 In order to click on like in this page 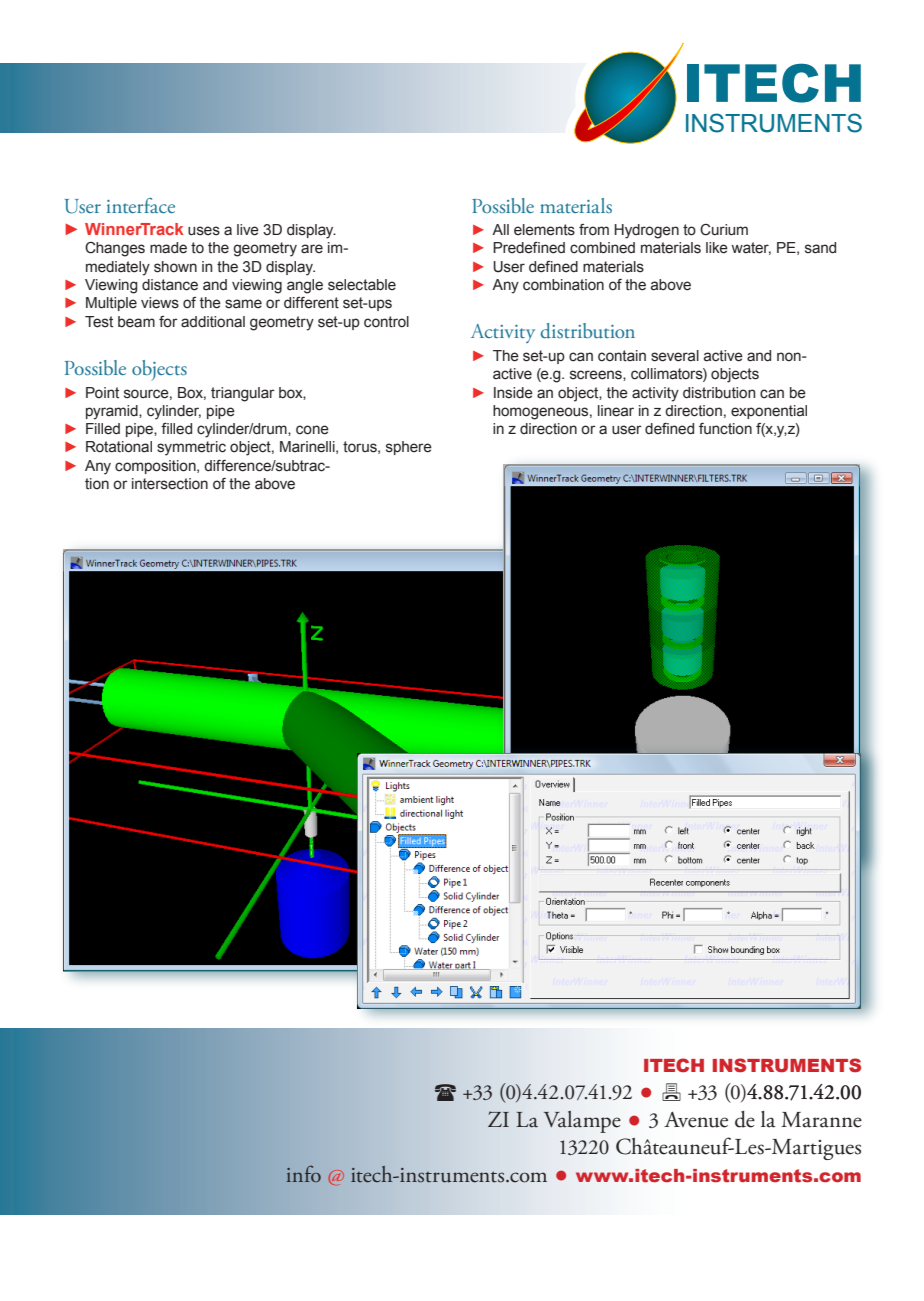, I will do `click(717, 248)`.
